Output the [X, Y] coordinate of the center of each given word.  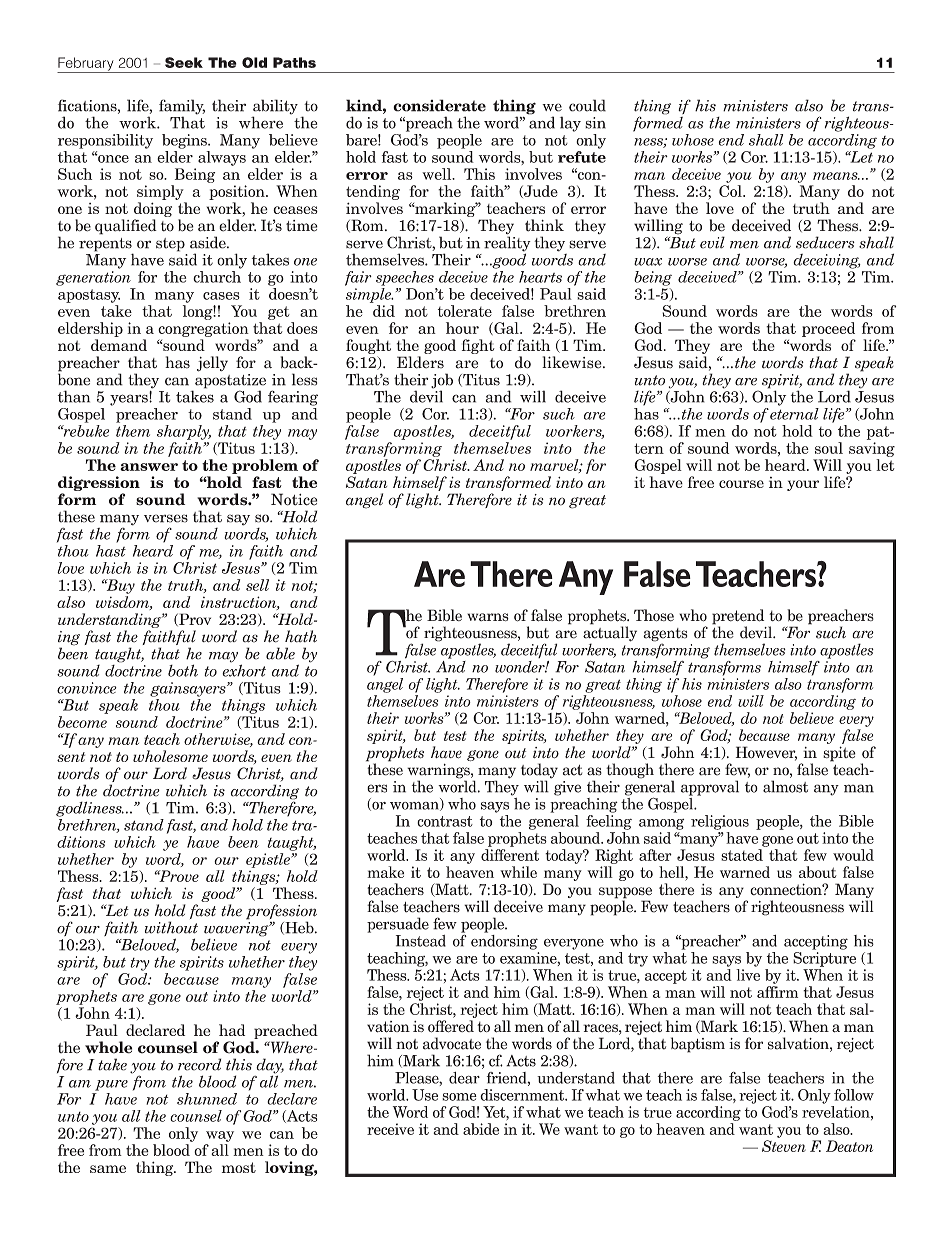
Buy [119, 586]
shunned [207, 1099]
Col [731, 191]
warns [488, 617]
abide [481, 1129]
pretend [738, 618]
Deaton [849, 1146]
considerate [439, 105]
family [182, 108]
